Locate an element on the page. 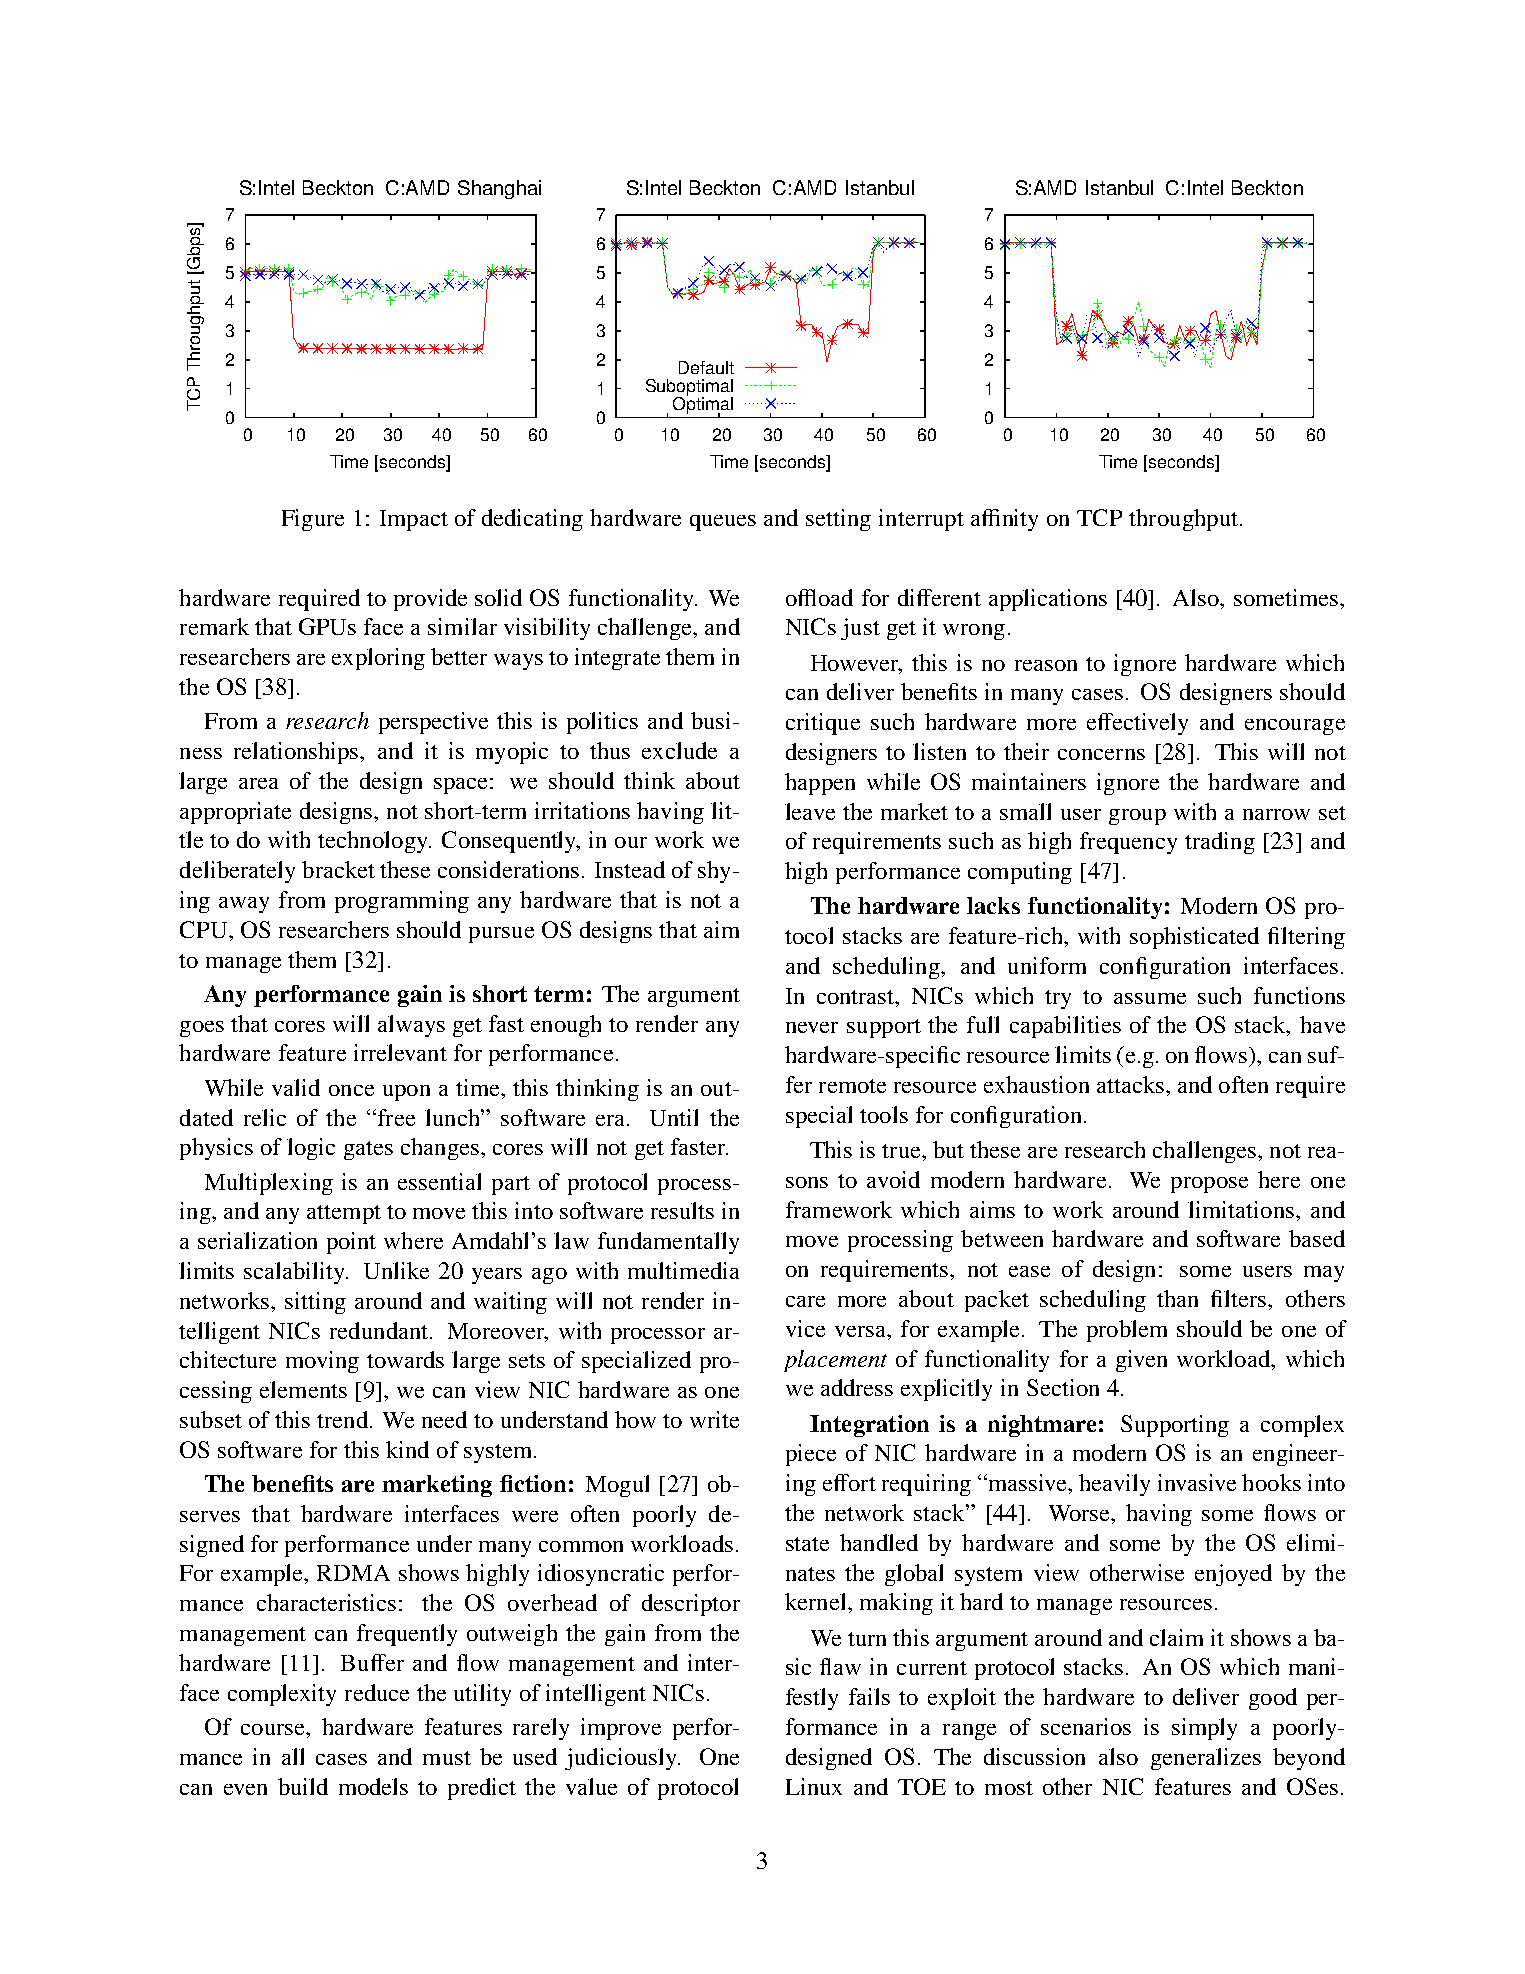 The image size is (1525, 1974). simply is located at coordinates (1204, 1729).
